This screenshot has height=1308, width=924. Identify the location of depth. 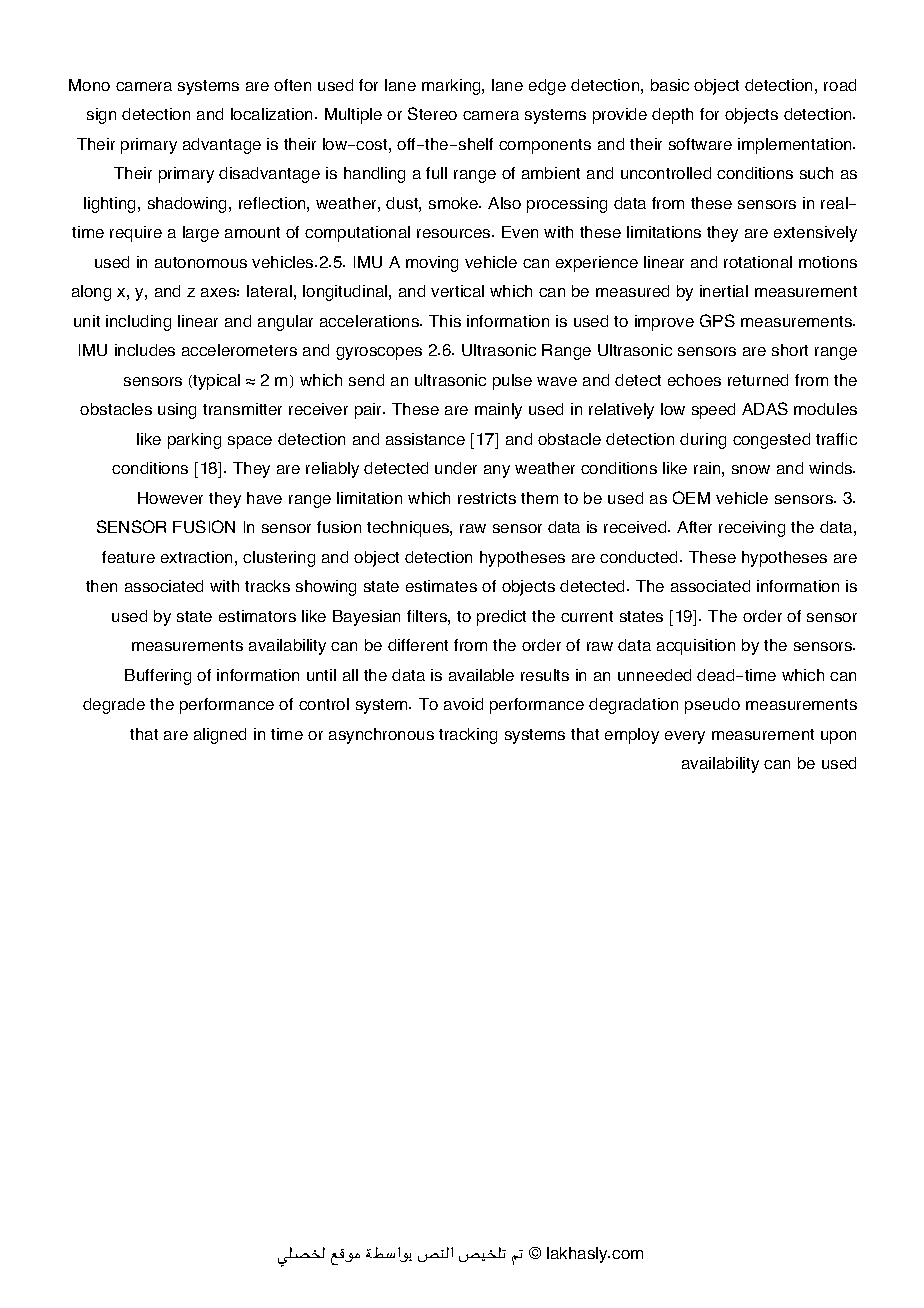
(672, 116).
